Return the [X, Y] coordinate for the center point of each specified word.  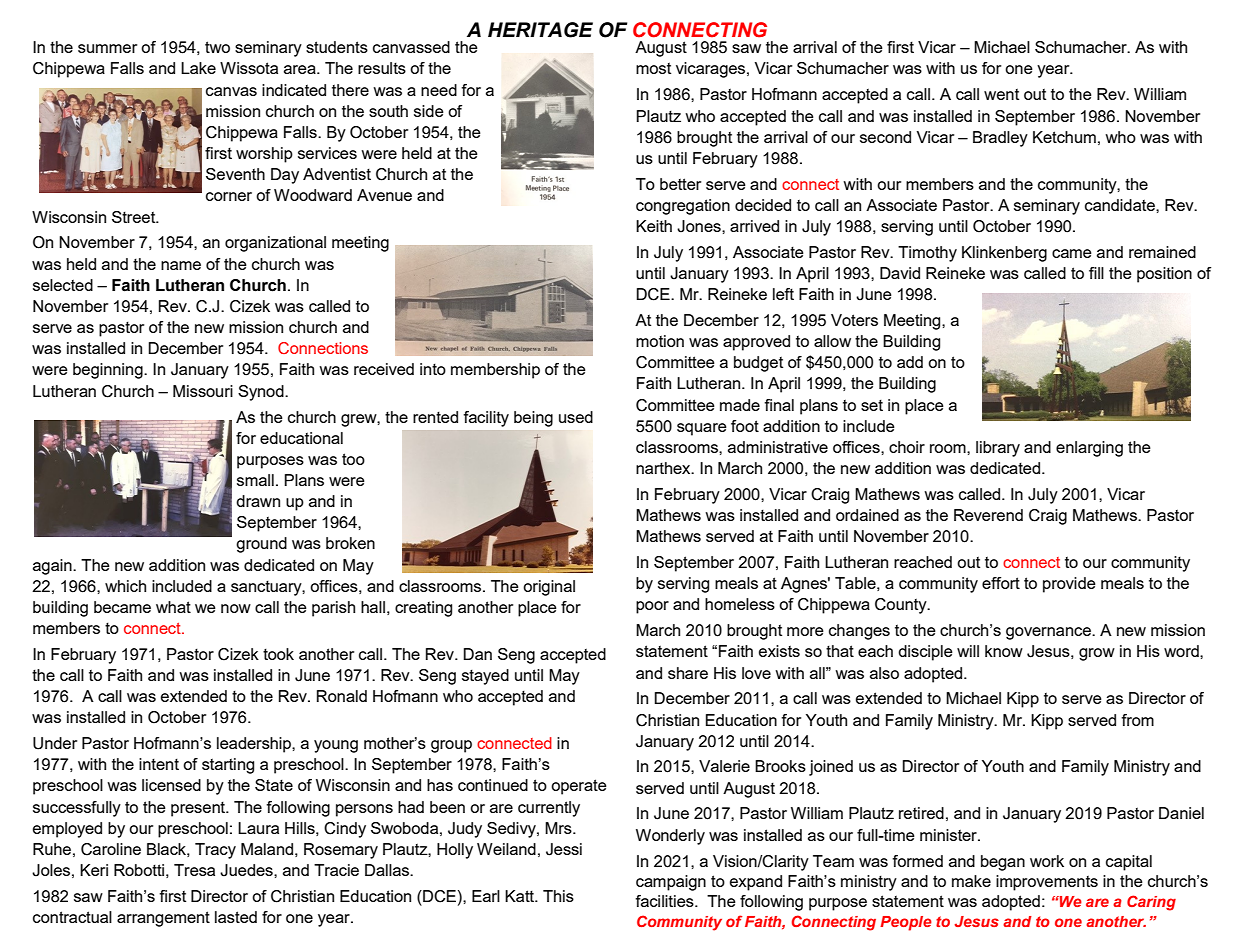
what [173, 607]
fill [1096, 273]
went [1001, 94]
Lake [198, 68]
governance [1049, 633]
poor [652, 607]
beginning [109, 371]
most [653, 68]
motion [660, 341]
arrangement [163, 919]
